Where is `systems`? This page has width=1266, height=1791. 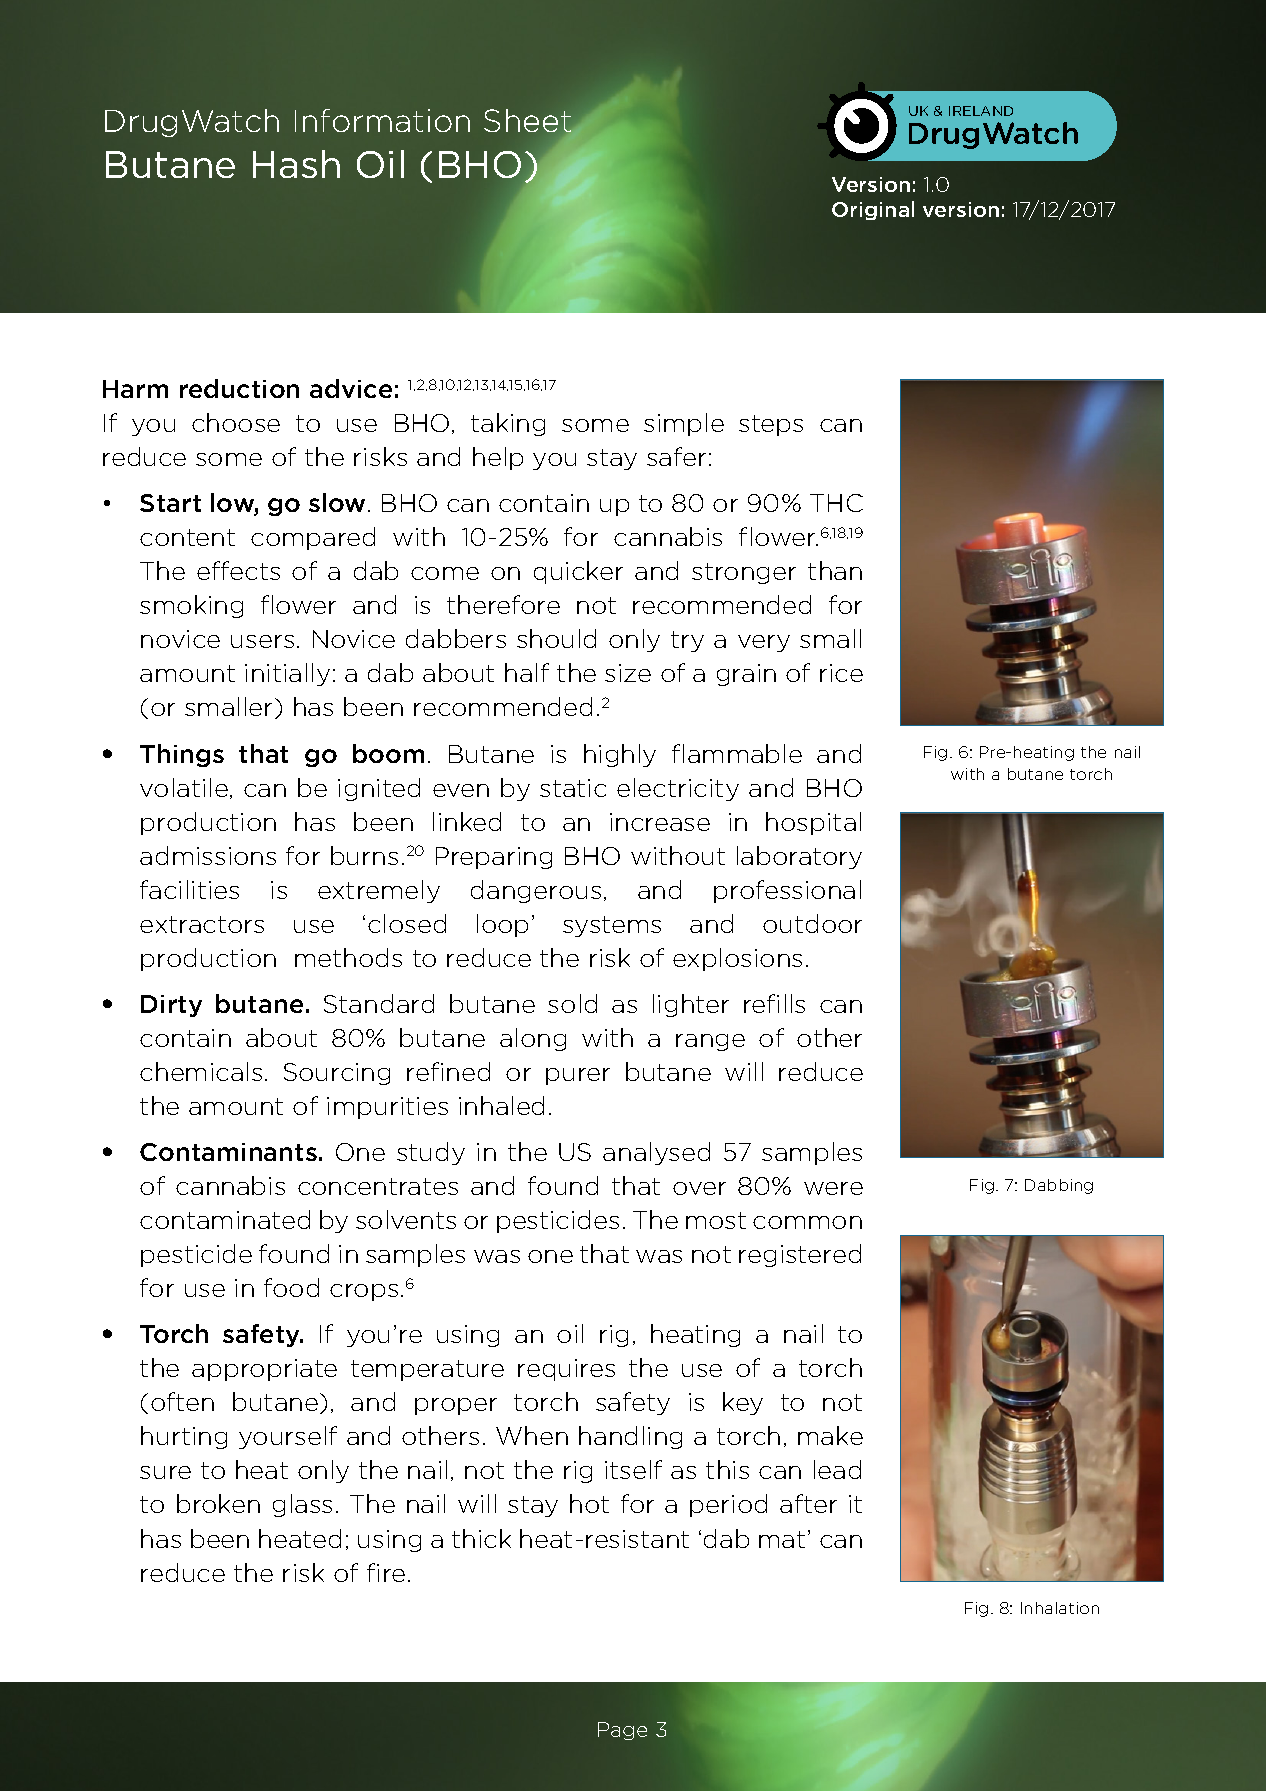
systems is located at coordinates (612, 926).
